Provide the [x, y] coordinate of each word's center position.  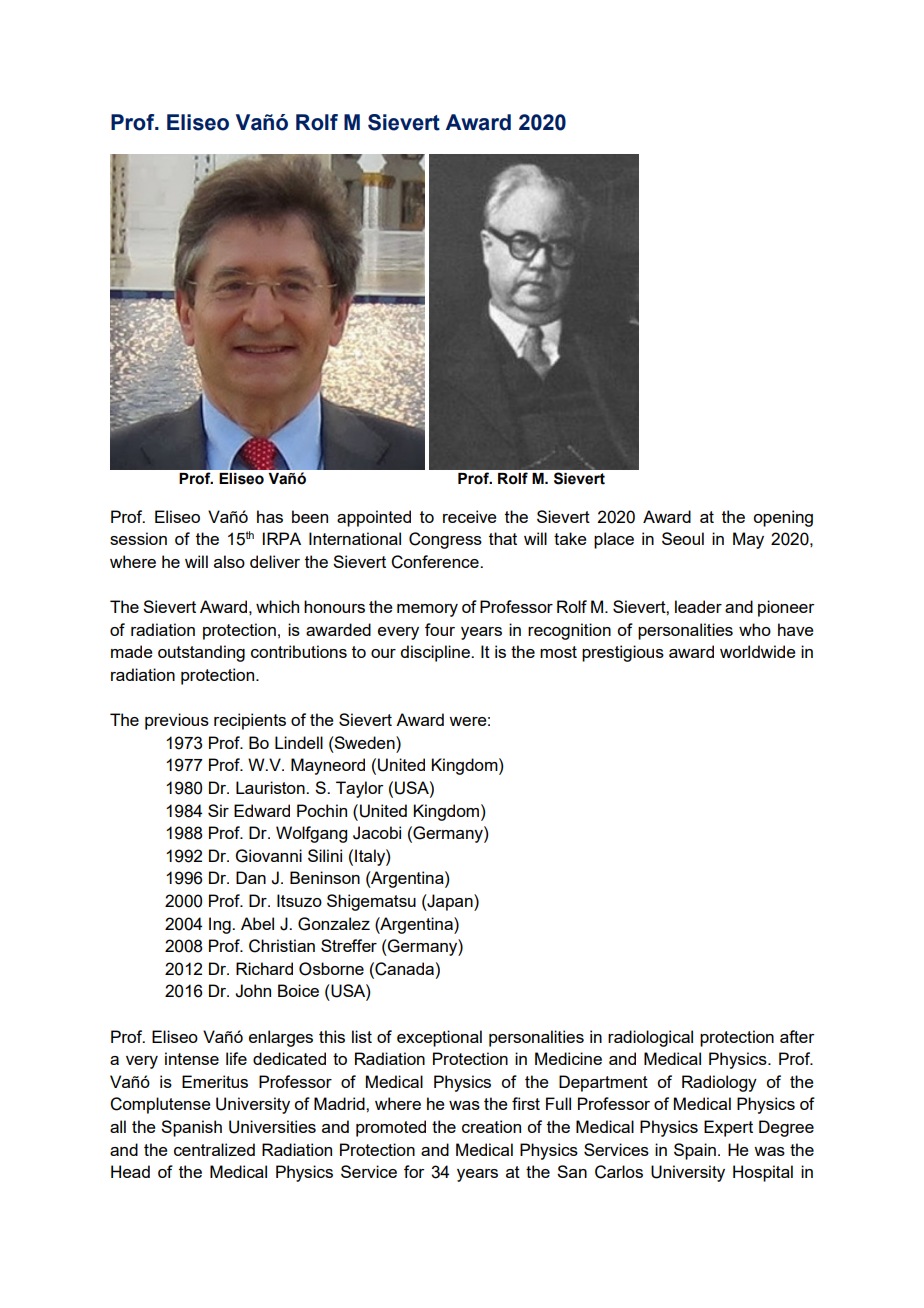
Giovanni [269, 856]
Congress [445, 540]
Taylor [360, 789]
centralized [214, 1149]
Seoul [683, 538]
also [229, 561]
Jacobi [377, 833]
